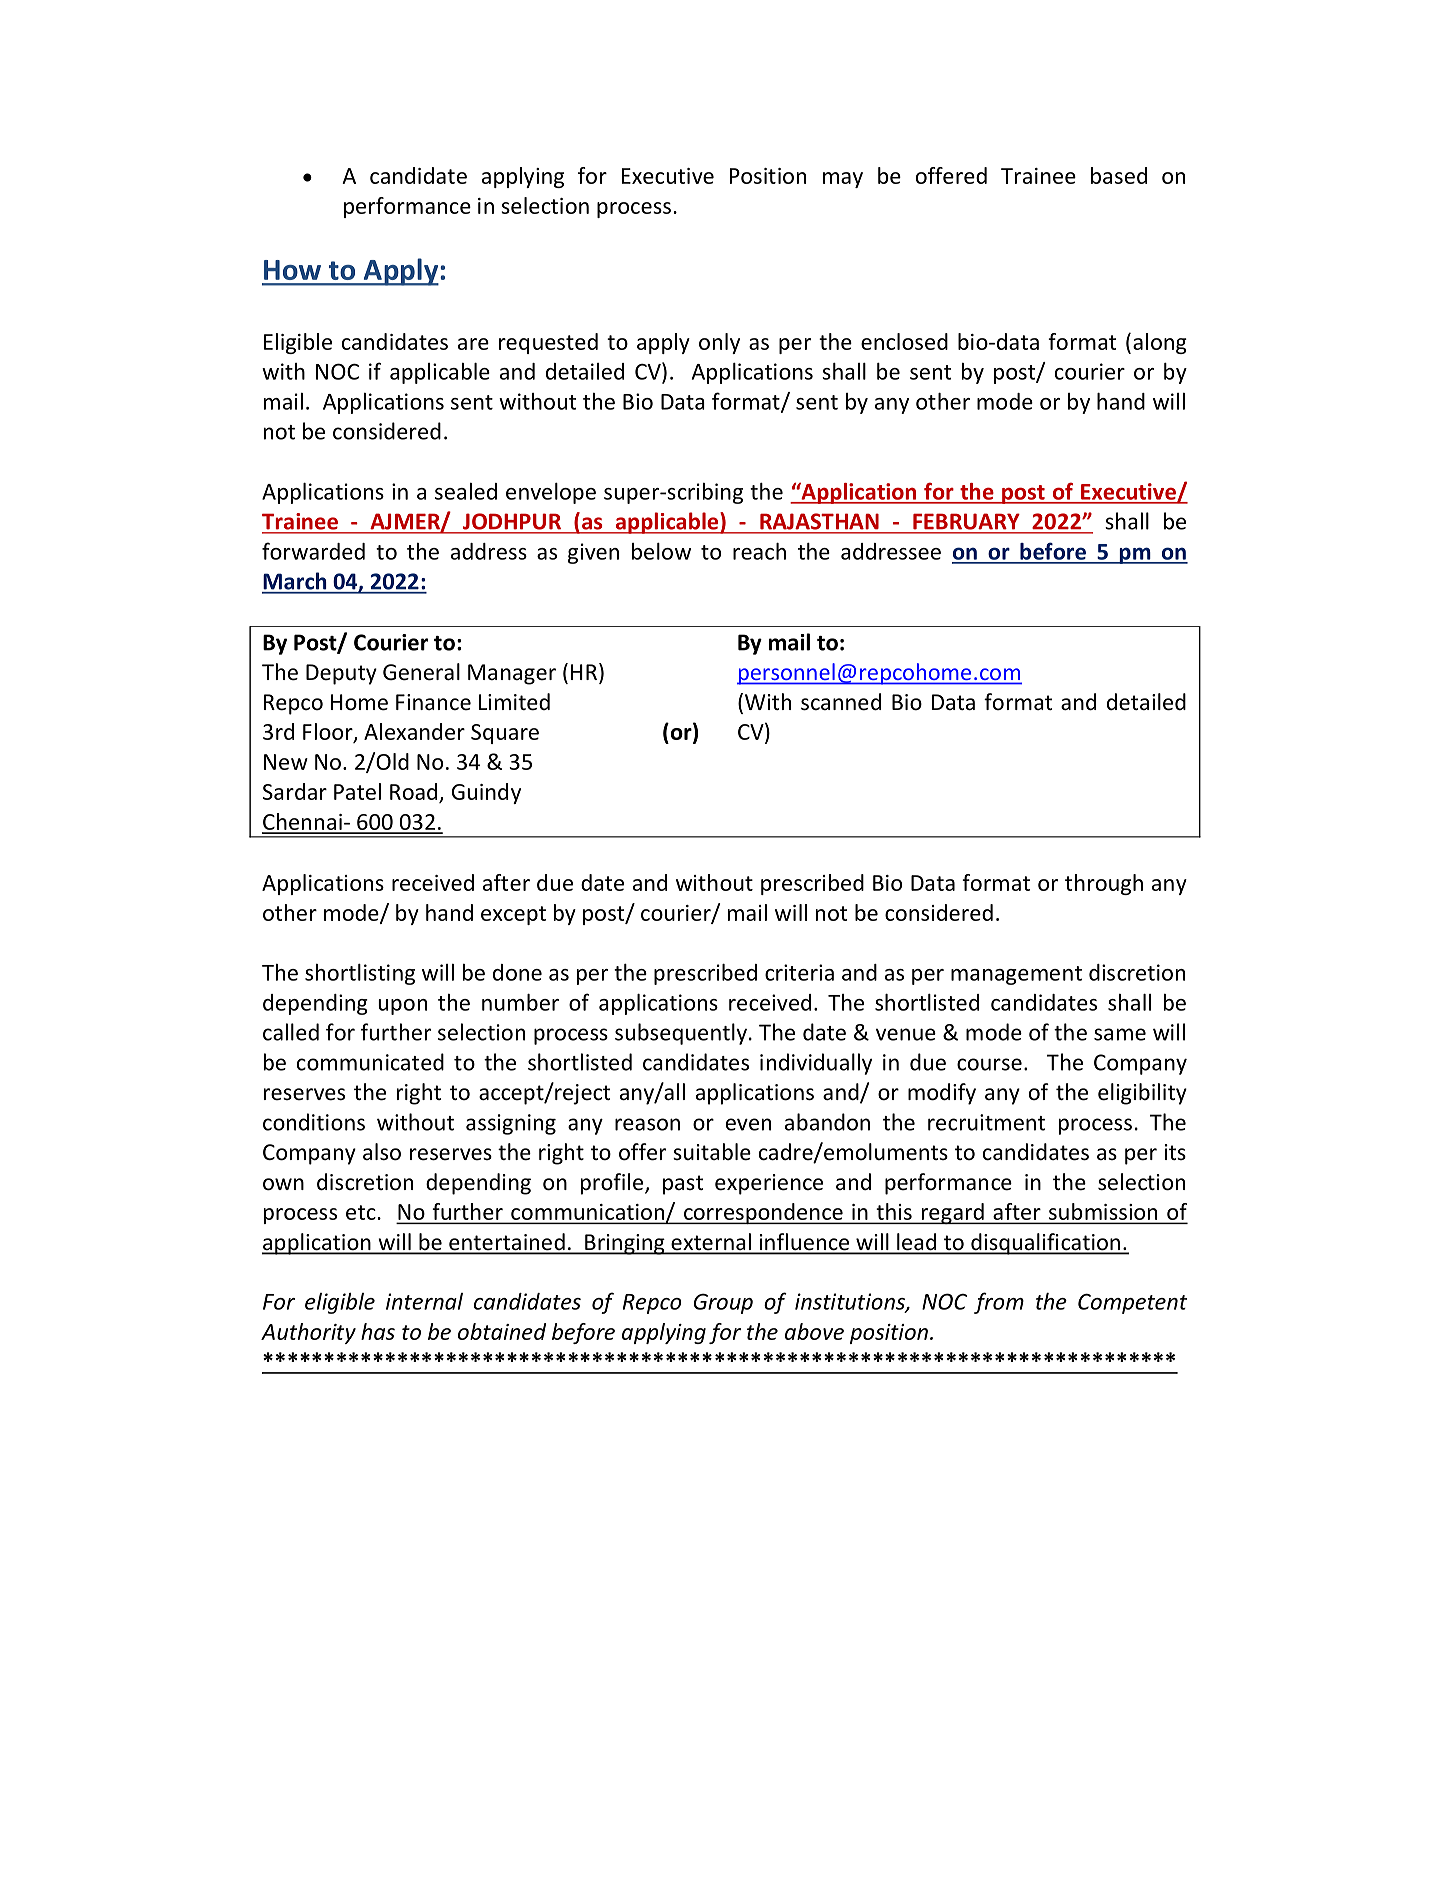 The height and width of the screenshot is (1878, 1451). What do you see at coordinates (292, 270) in the screenshot?
I see `How` at bounding box center [292, 270].
